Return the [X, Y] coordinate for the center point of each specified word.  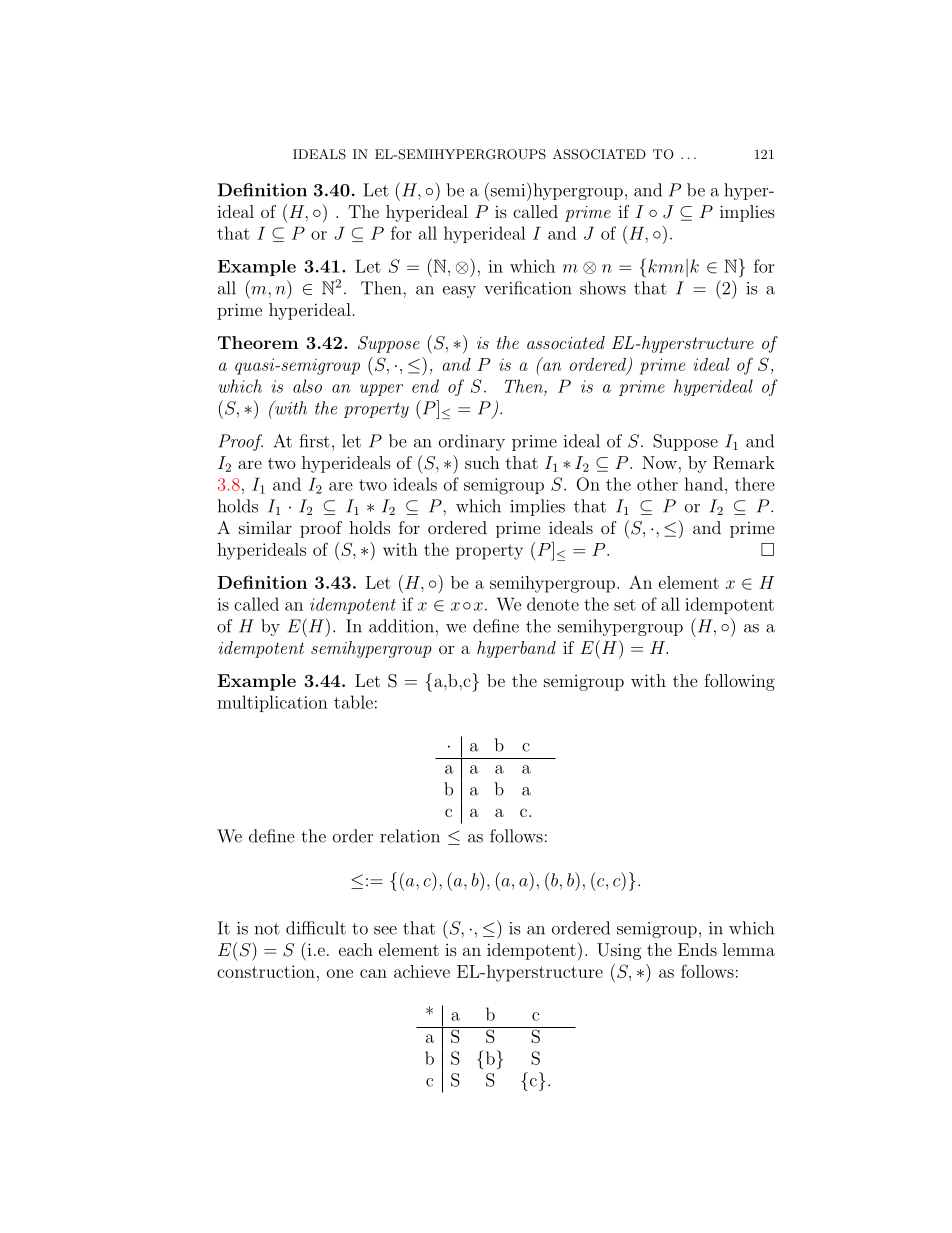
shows [603, 288]
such [482, 462]
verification [528, 288]
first [314, 441]
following [739, 682]
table [353, 702]
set [625, 605]
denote [553, 604]
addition [401, 626]
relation [410, 836]
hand [703, 484]
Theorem [258, 342]
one [340, 973]
